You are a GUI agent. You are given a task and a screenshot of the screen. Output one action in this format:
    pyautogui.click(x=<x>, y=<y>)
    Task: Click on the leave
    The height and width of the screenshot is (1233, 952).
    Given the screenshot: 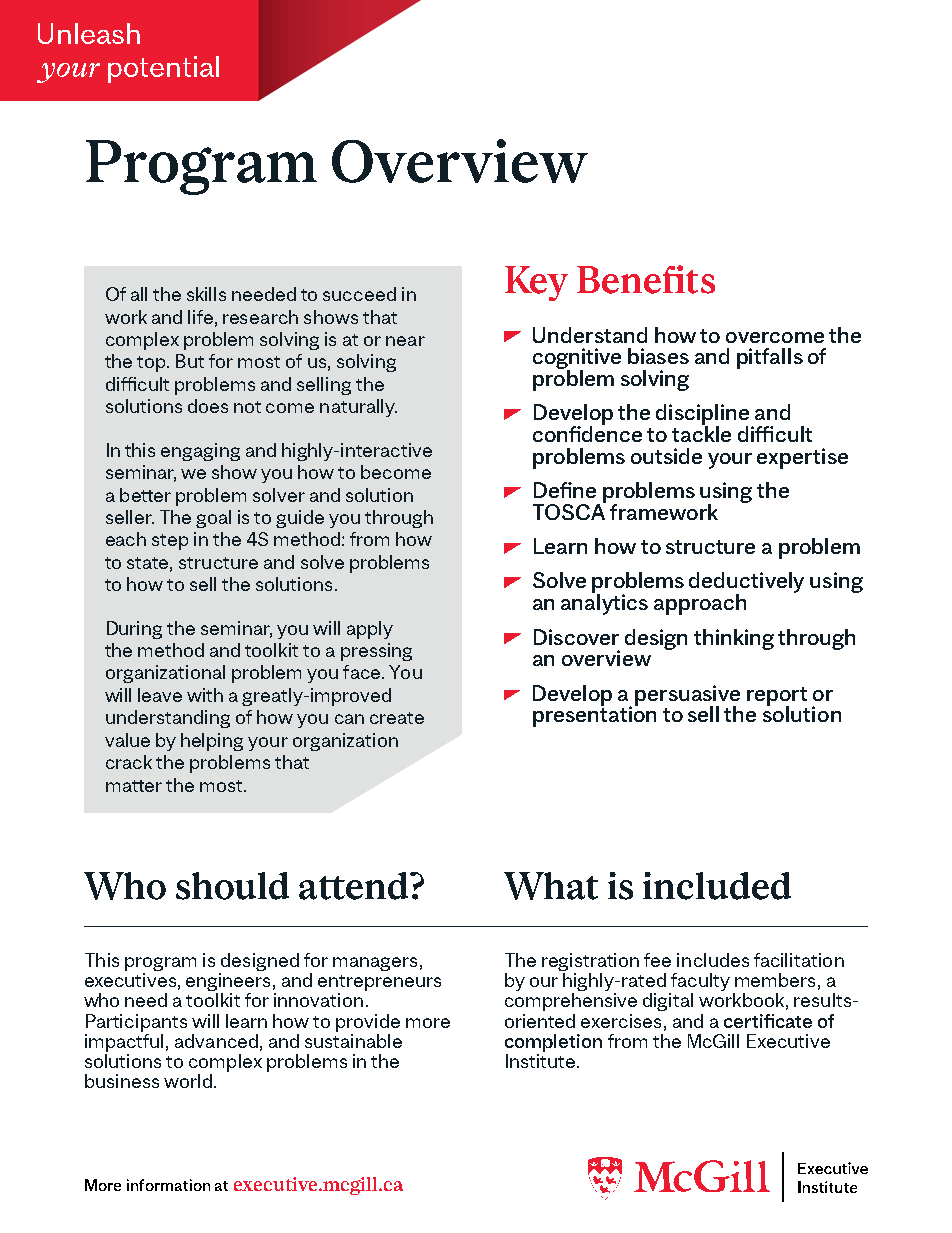 What is the action you would take?
    pyautogui.click(x=160, y=695)
